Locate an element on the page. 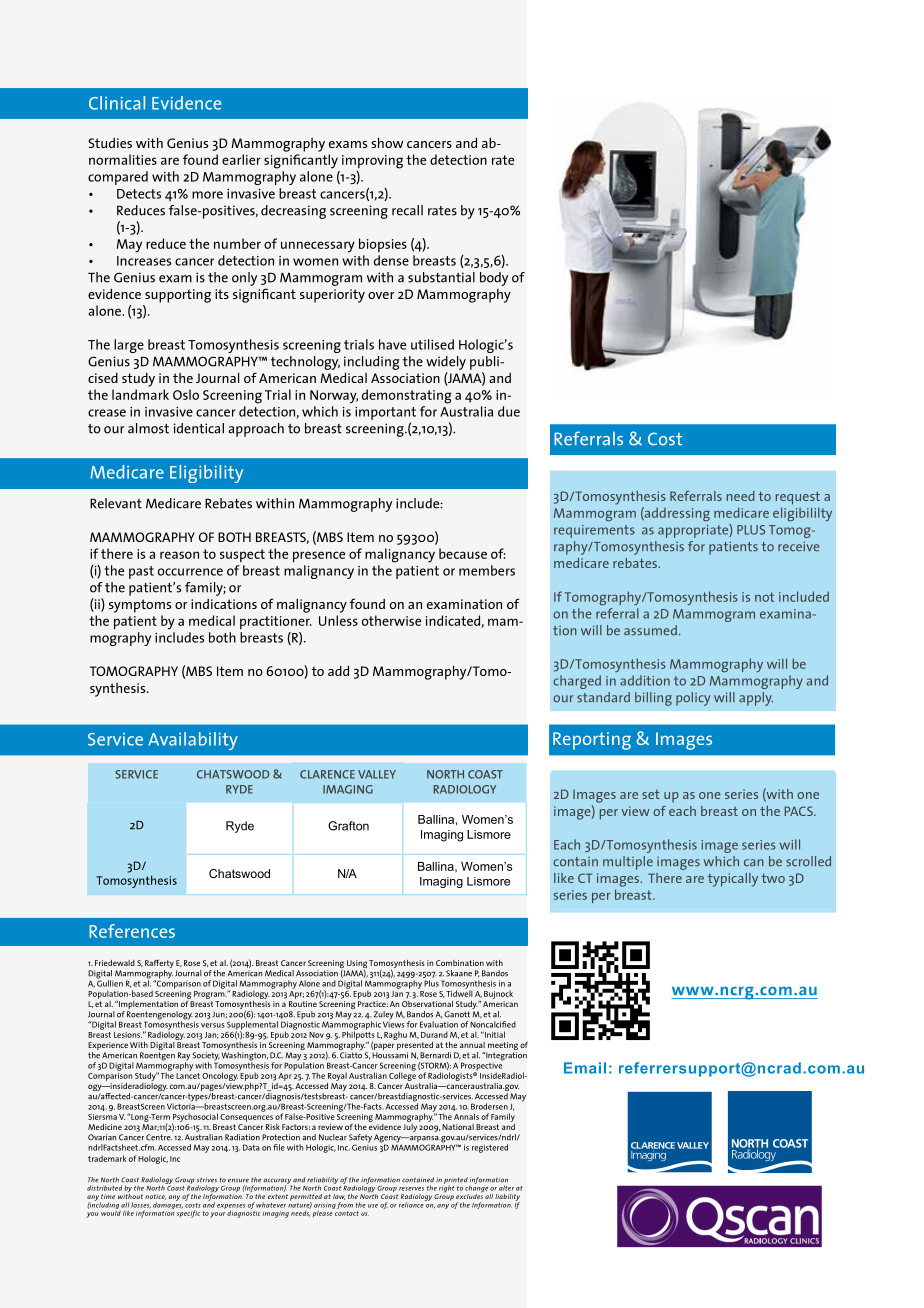 This image has height=1308, width=924. show is located at coordinates (387, 142).
